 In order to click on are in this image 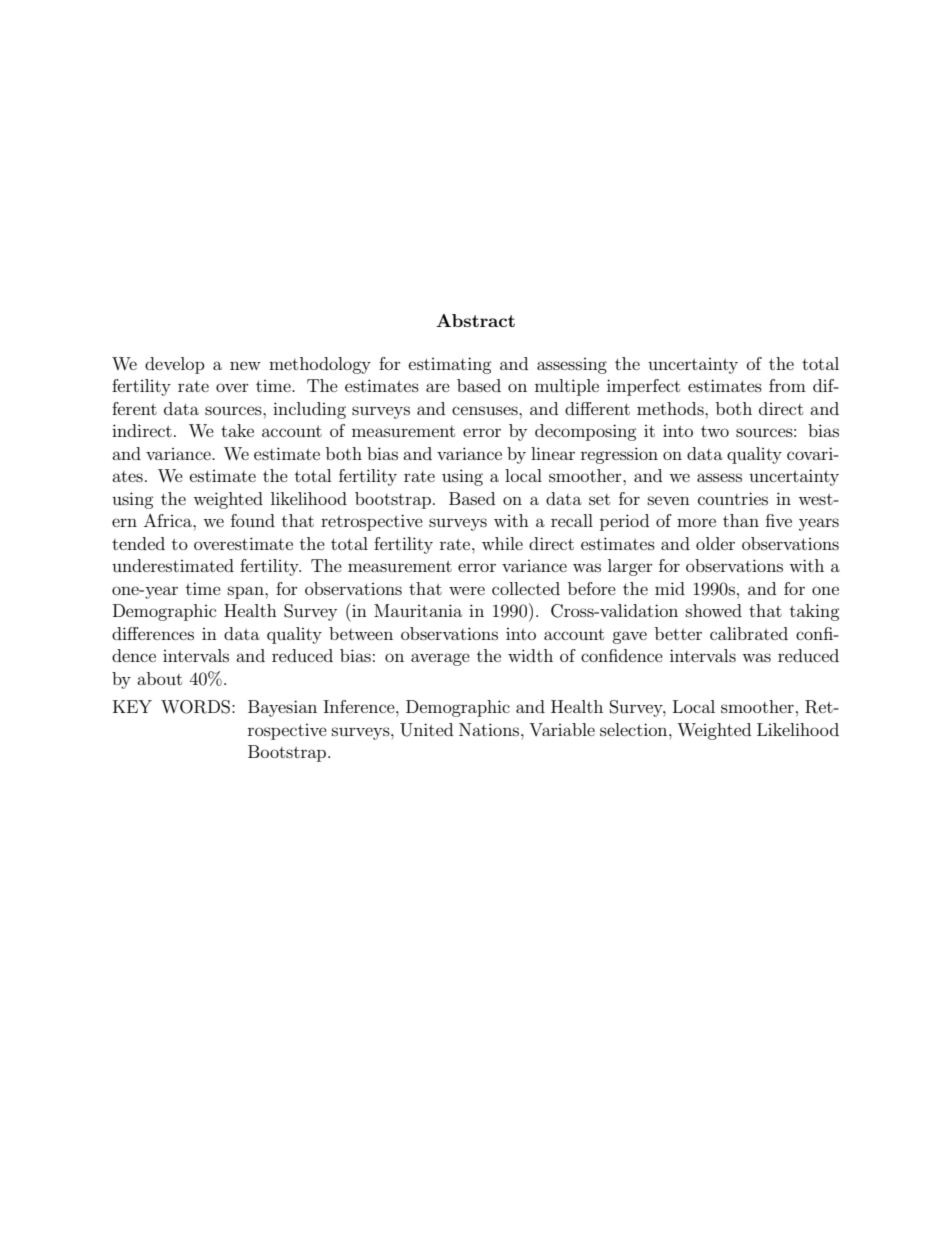, I will do `click(438, 387)`.
